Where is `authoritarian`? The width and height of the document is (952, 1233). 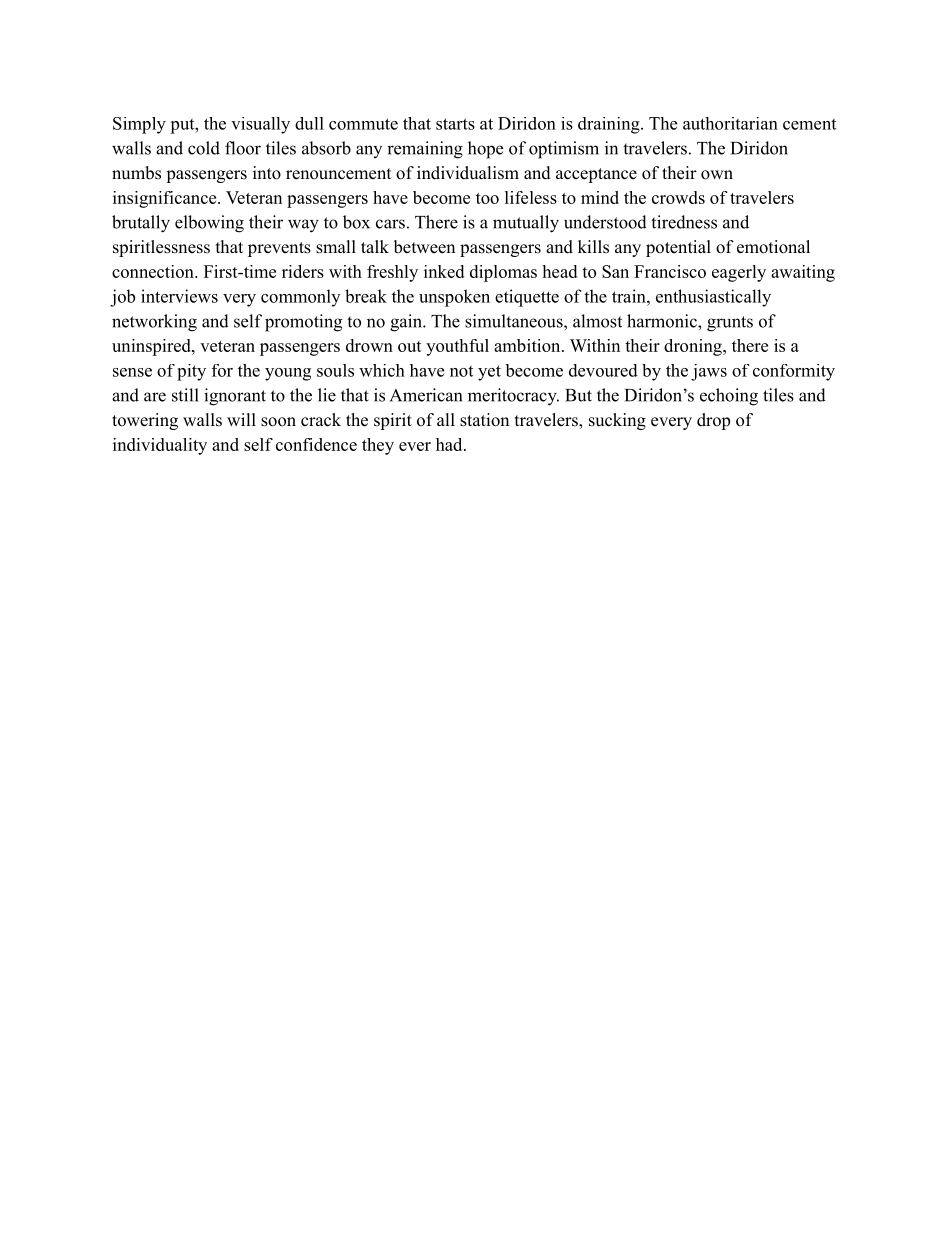 authoritarian is located at coordinates (730, 123).
